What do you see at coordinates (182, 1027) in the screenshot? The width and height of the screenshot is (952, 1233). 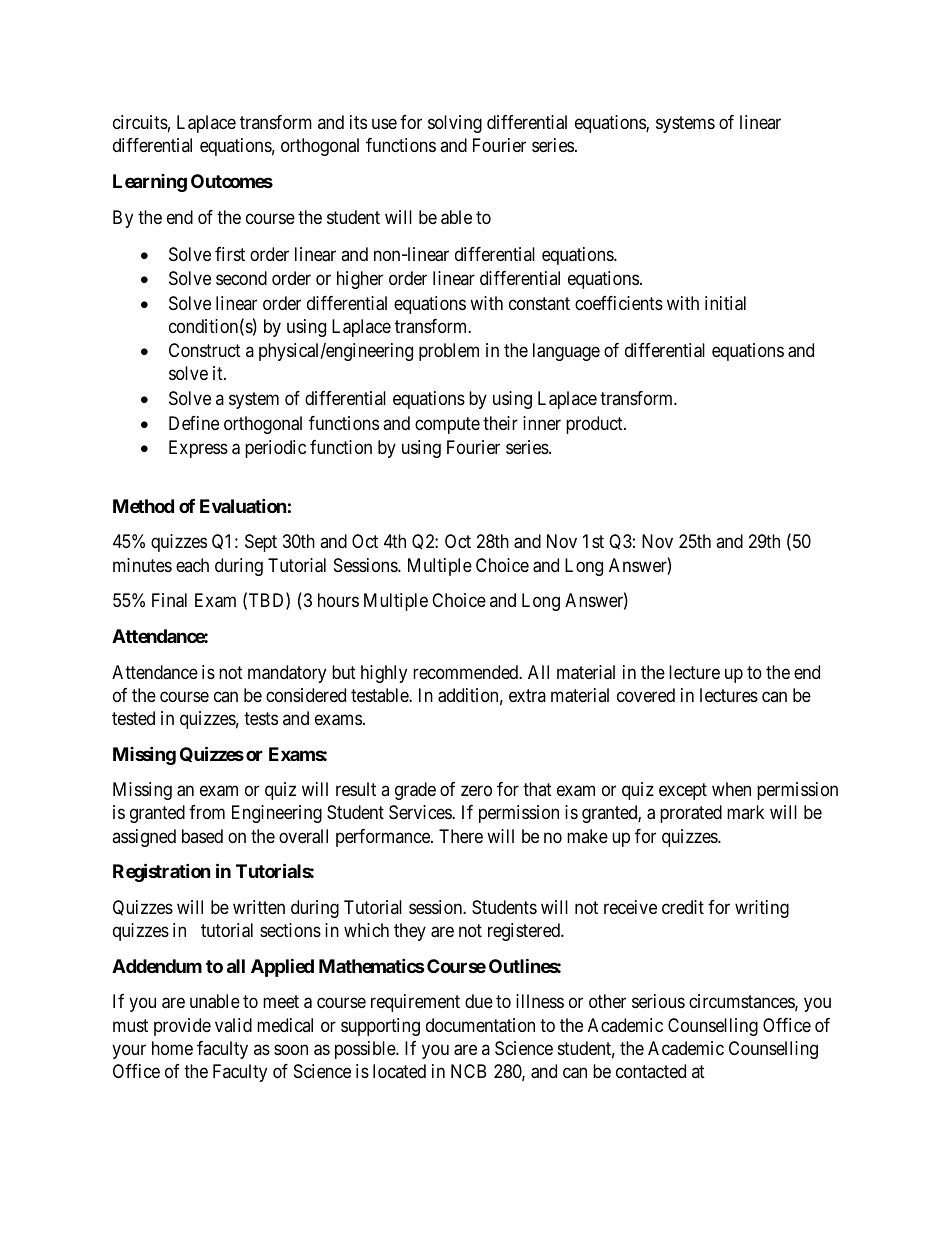 I see `provide` at bounding box center [182, 1027].
